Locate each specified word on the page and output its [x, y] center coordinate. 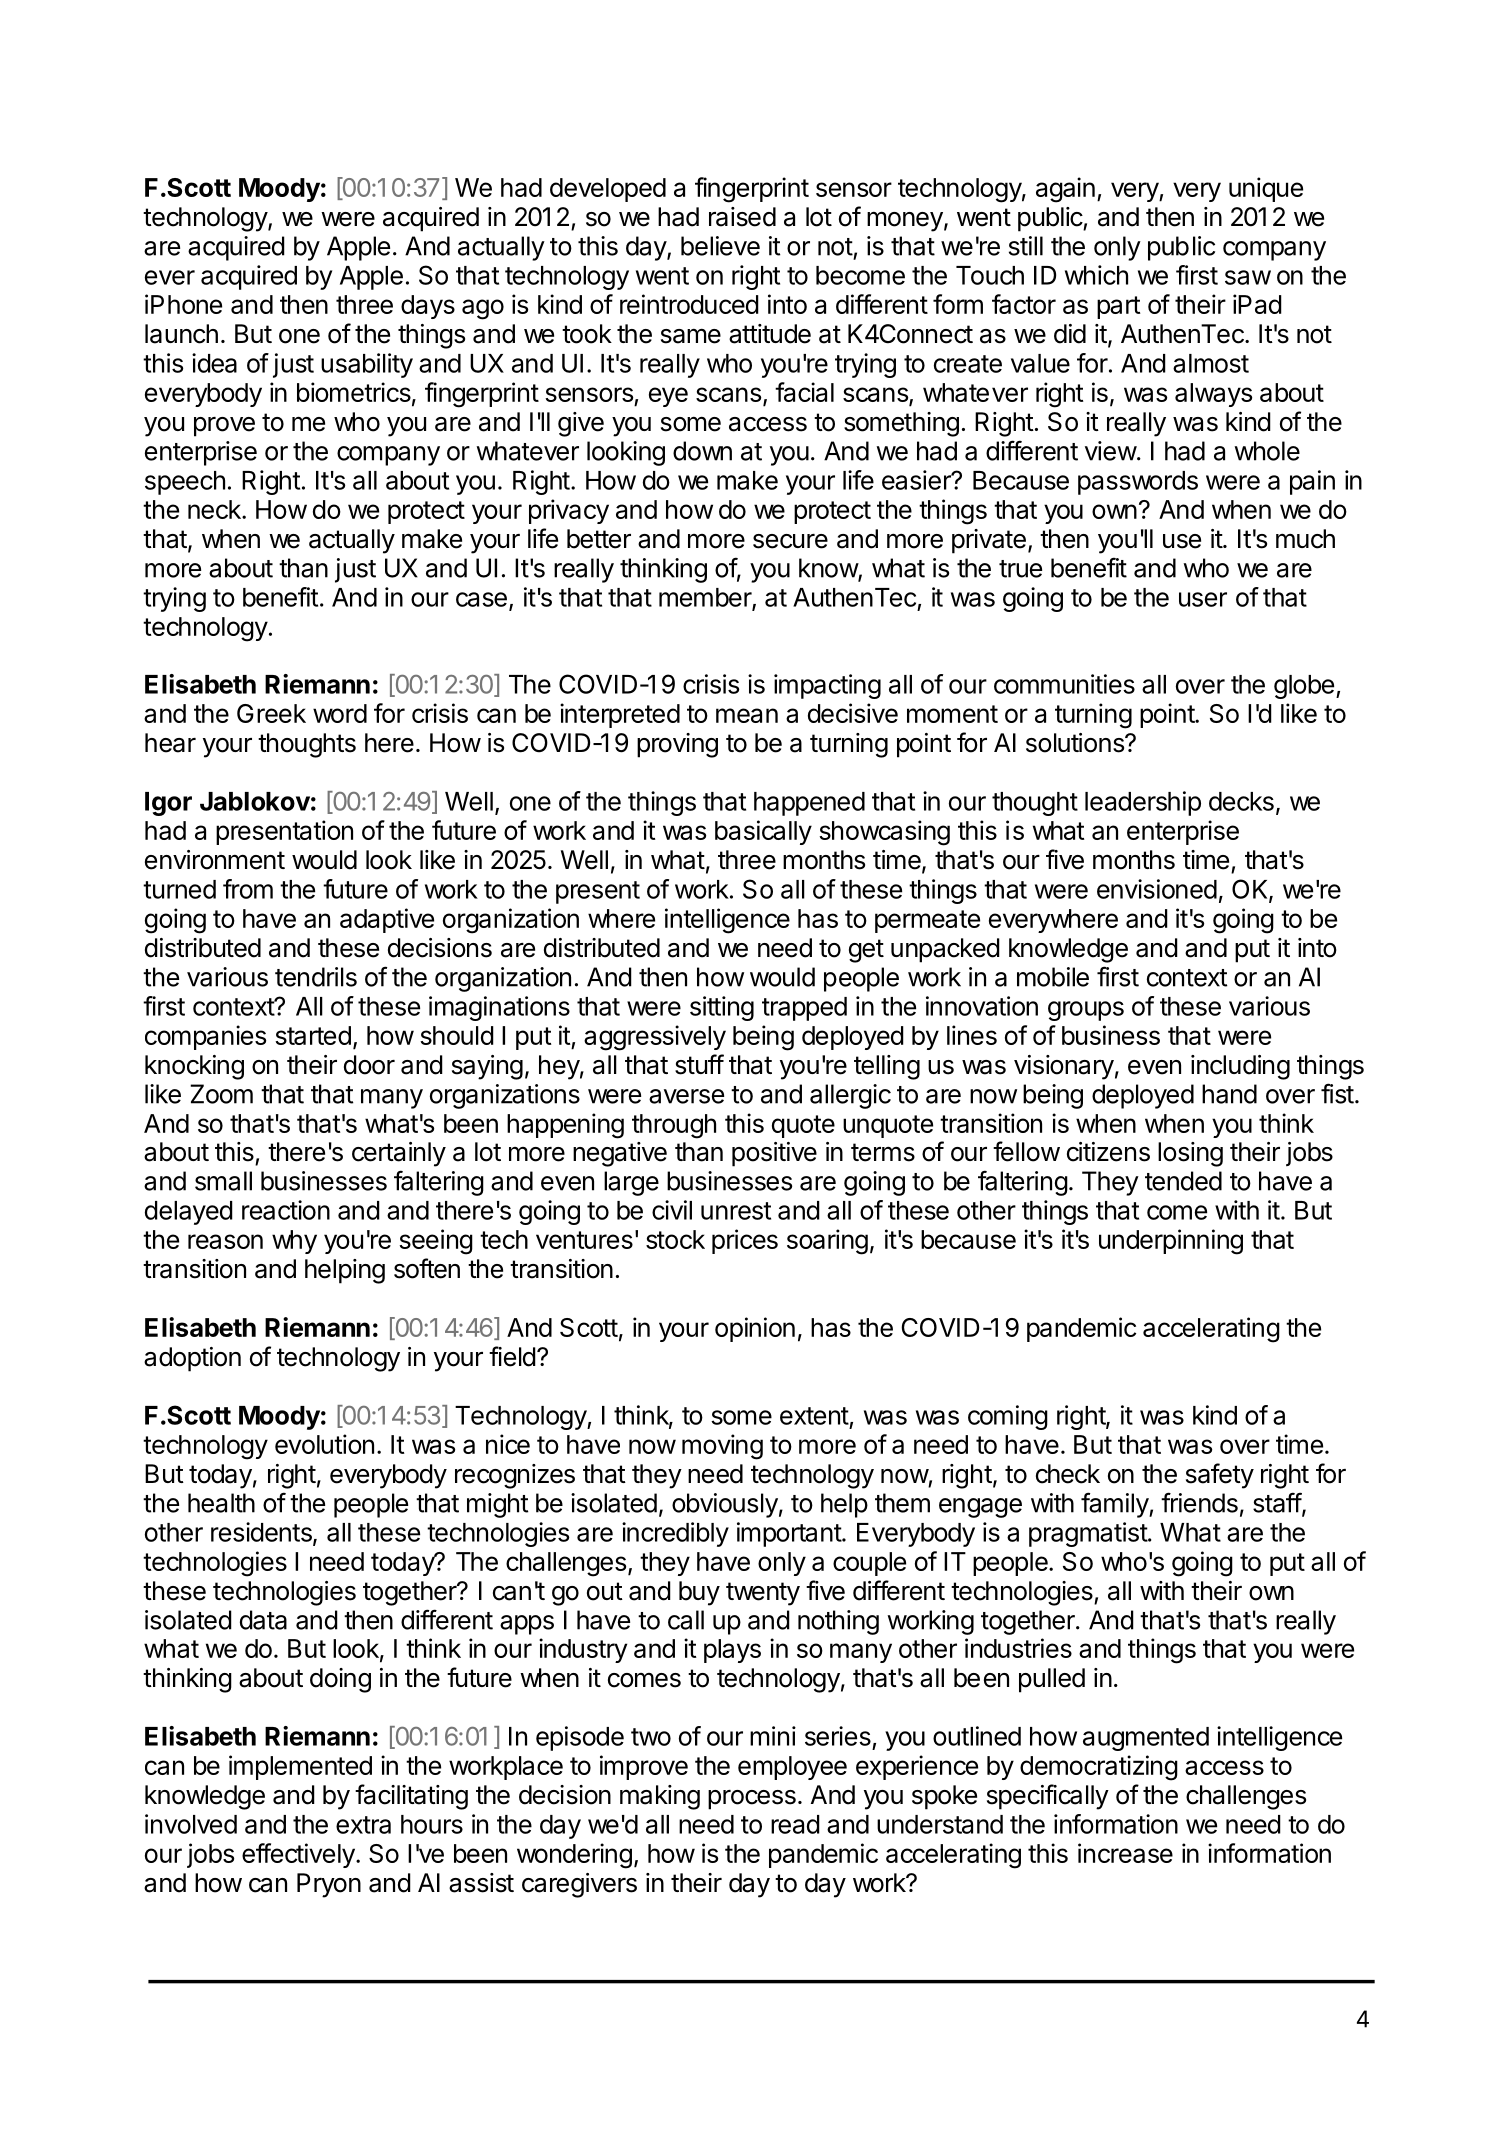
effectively [299, 1855]
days [428, 307]
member [706, 598]
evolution [324, 1444]
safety [1220, 1476]
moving [722, 1447]
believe [720, 246]
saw [1248, 277]
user [1203, 599]
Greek [271, 713]
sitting [722, 1008]
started [313, 1035]
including [1240, 1067]
